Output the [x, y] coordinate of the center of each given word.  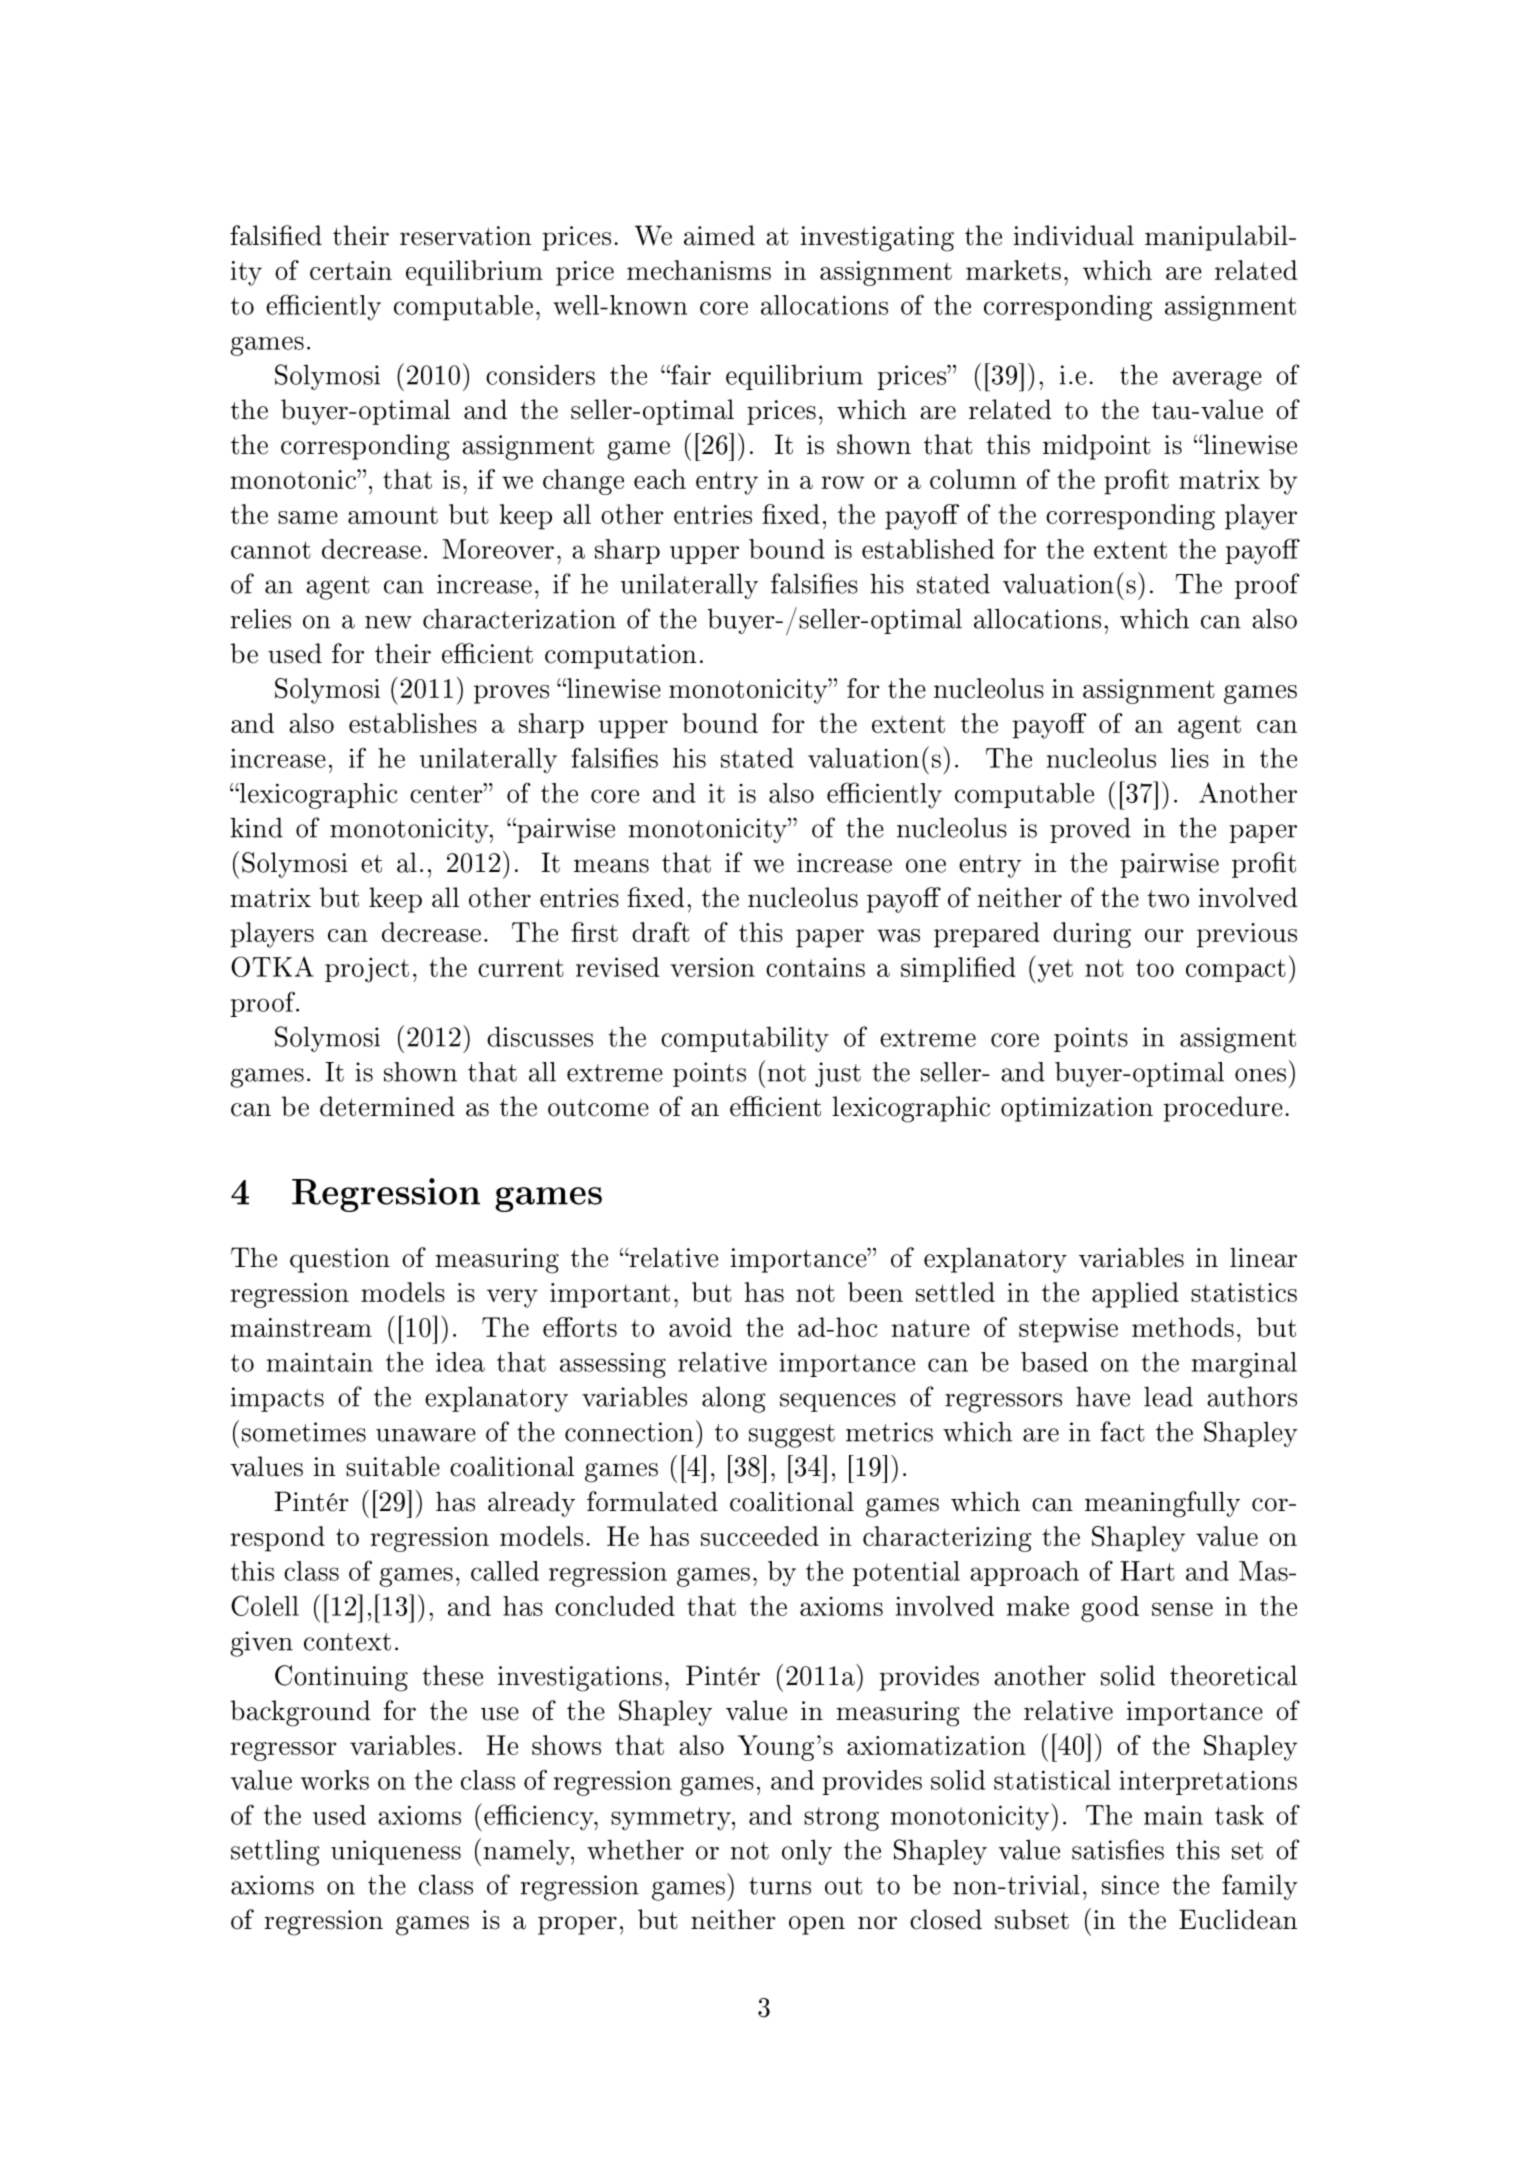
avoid [700, 1327]
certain [351, 270]
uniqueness [396, 1852]
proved [1090, 830]
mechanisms [699, 270]
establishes [413, 723]
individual [1073, 235]
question [340, 1260]
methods [1183, 1327]
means [611, 866]
